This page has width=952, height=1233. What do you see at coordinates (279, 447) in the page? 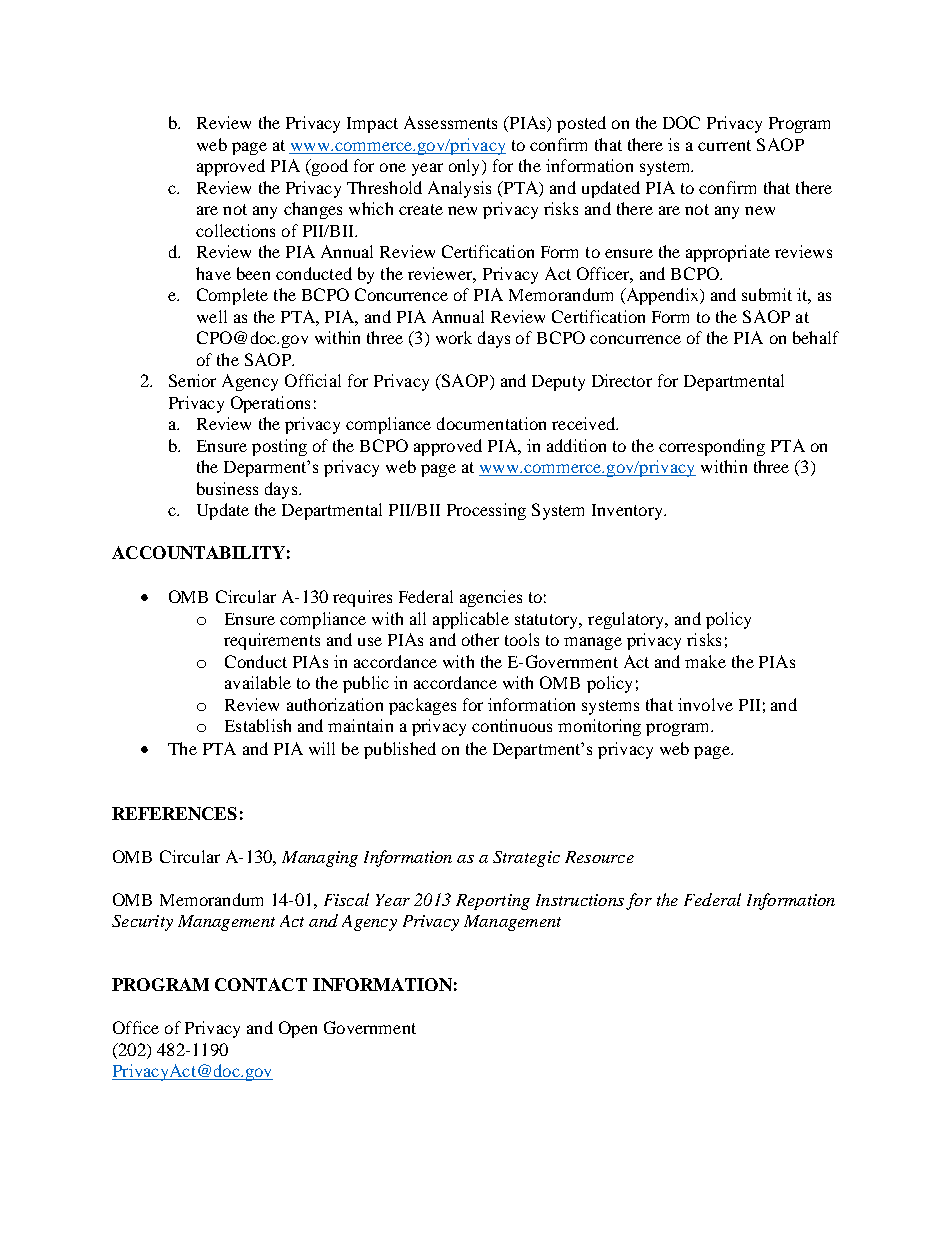
I see `posting` at bounding box center [279, 447].
